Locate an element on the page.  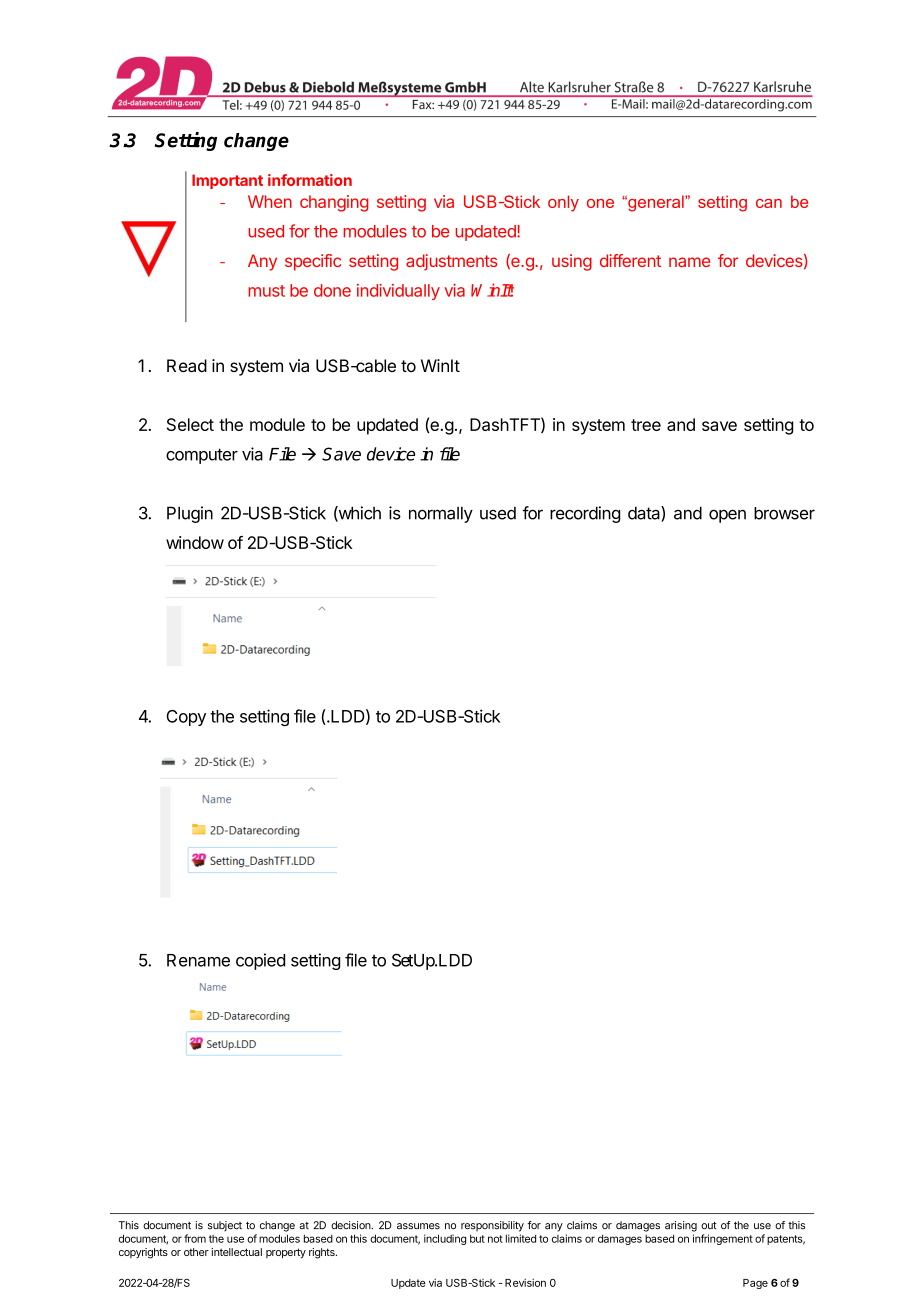
normally is located at coordinates (441, 514).
